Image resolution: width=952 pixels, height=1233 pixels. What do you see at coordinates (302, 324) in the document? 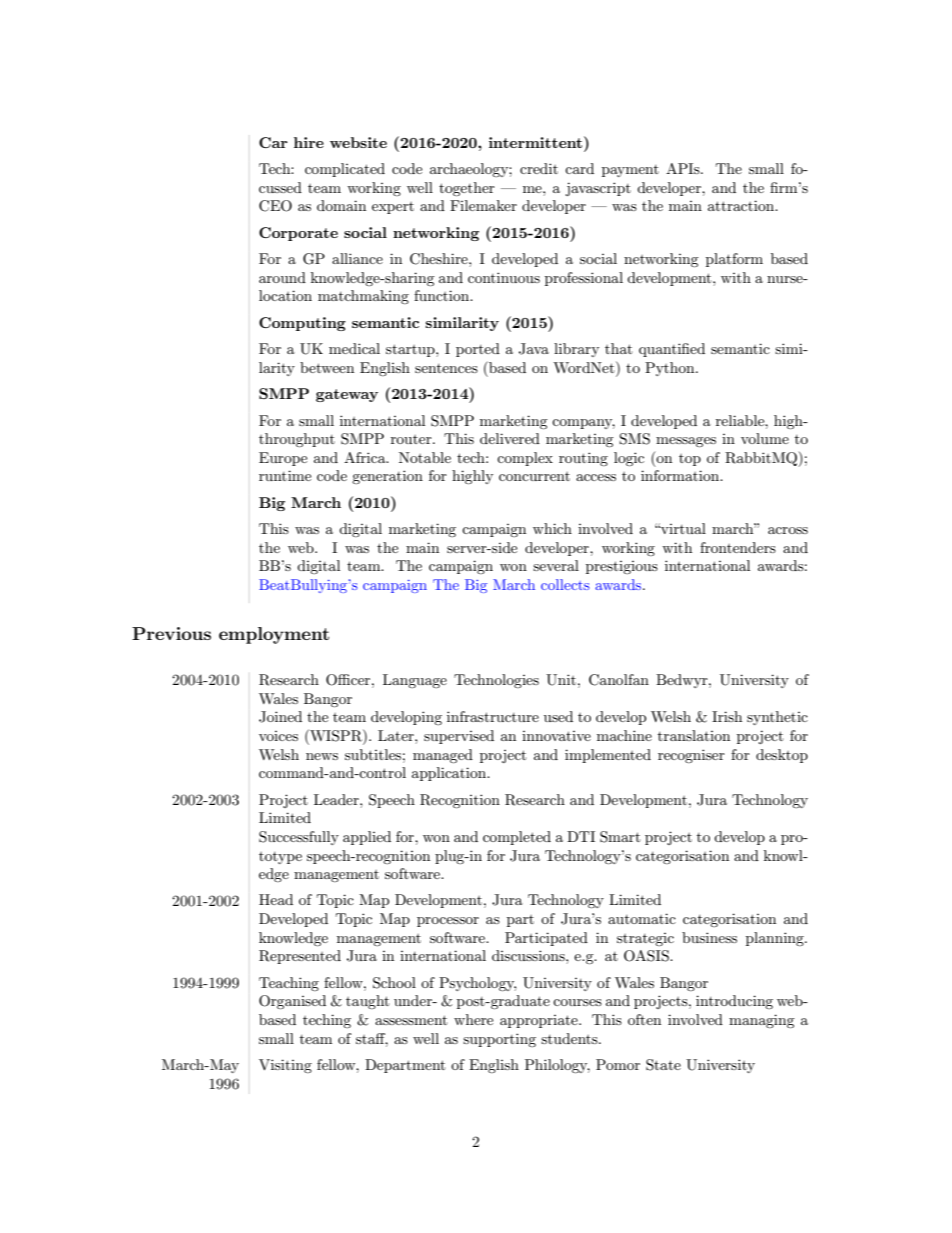
I see `Computing` at bounding box center [302, 324].
